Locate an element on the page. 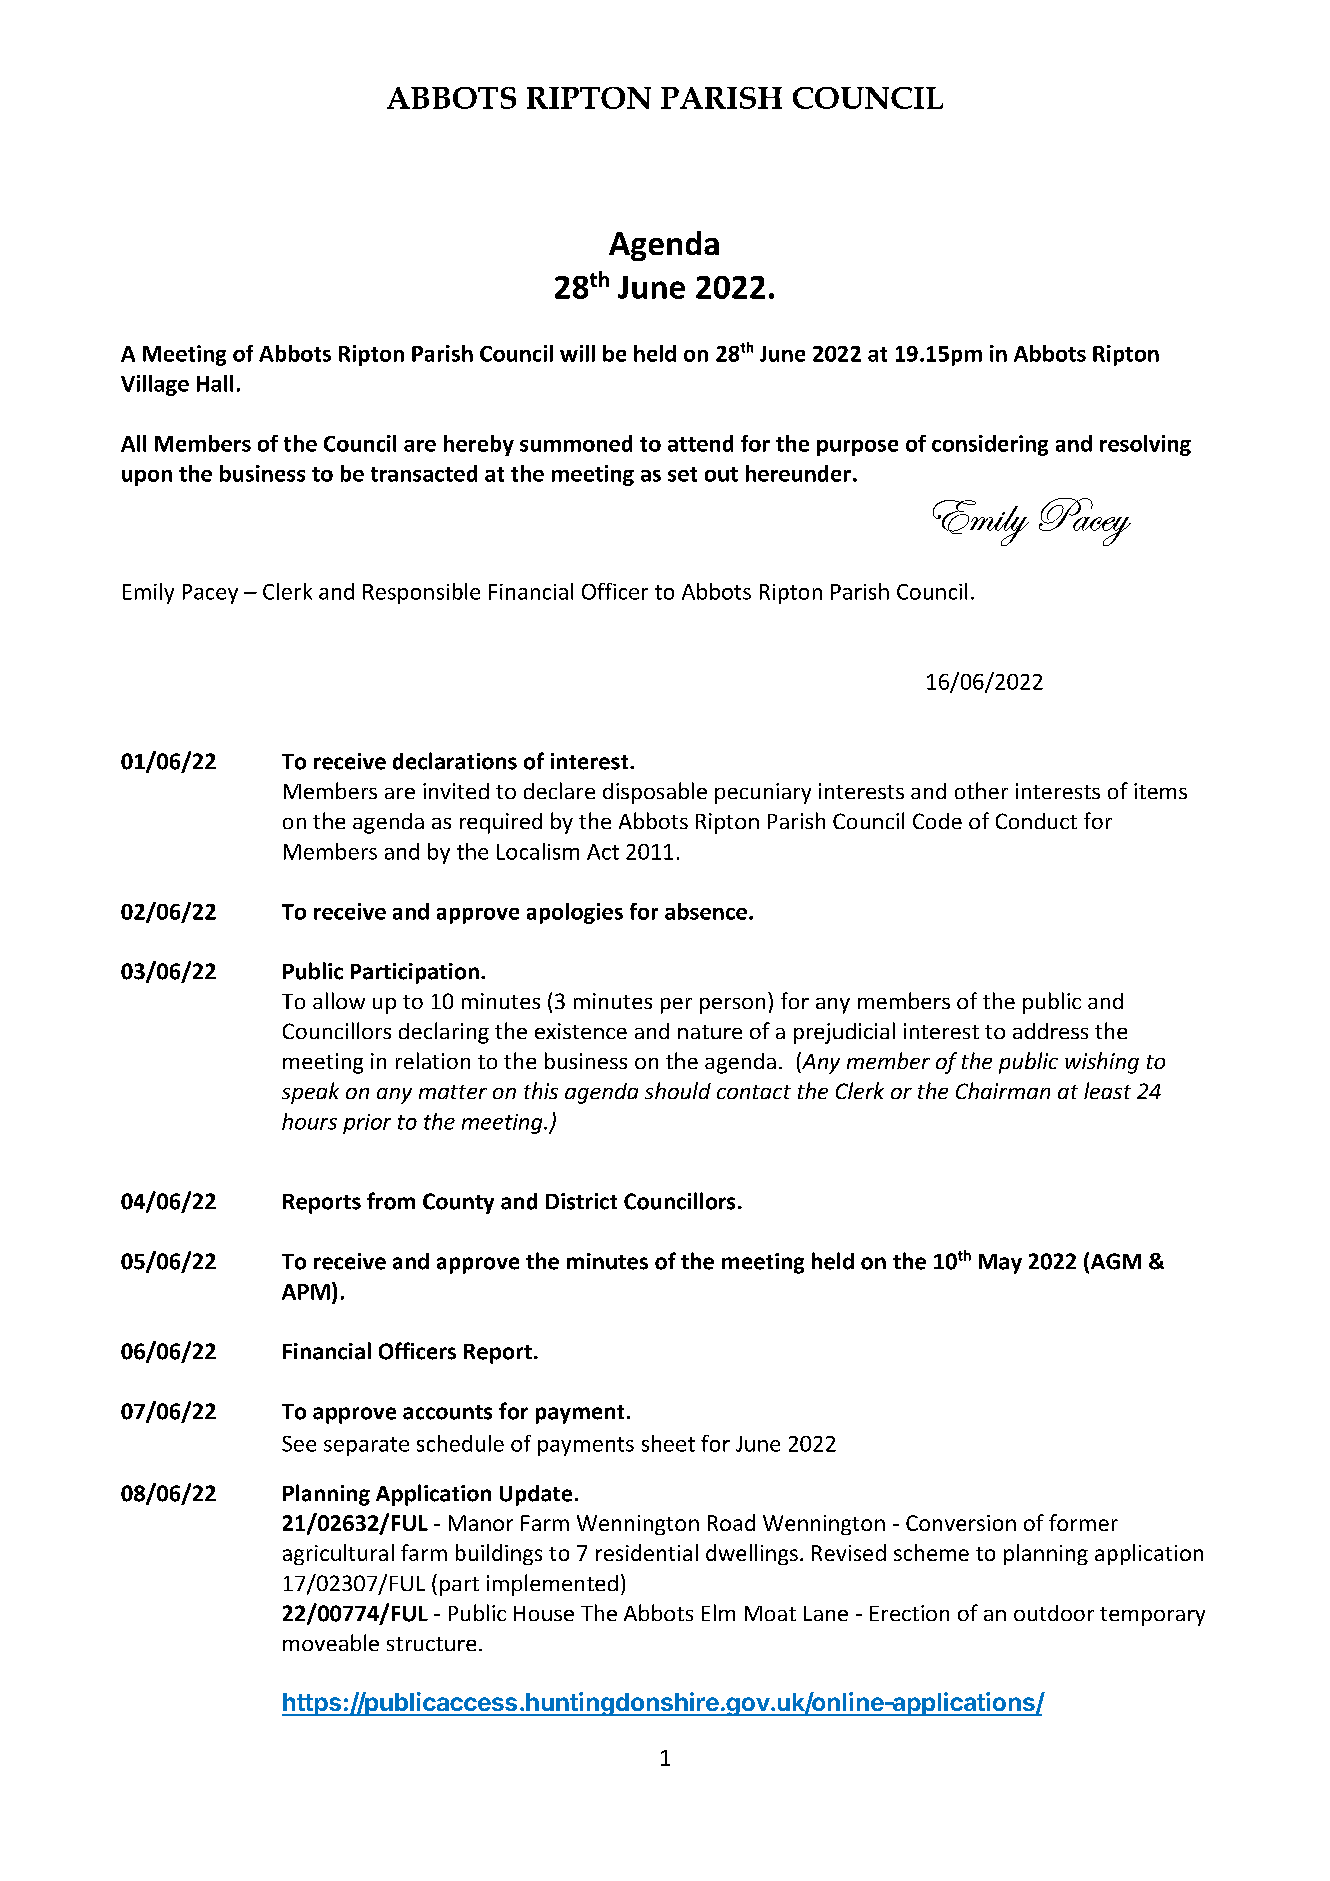  moveable is located at coordinates (331, 1642).
